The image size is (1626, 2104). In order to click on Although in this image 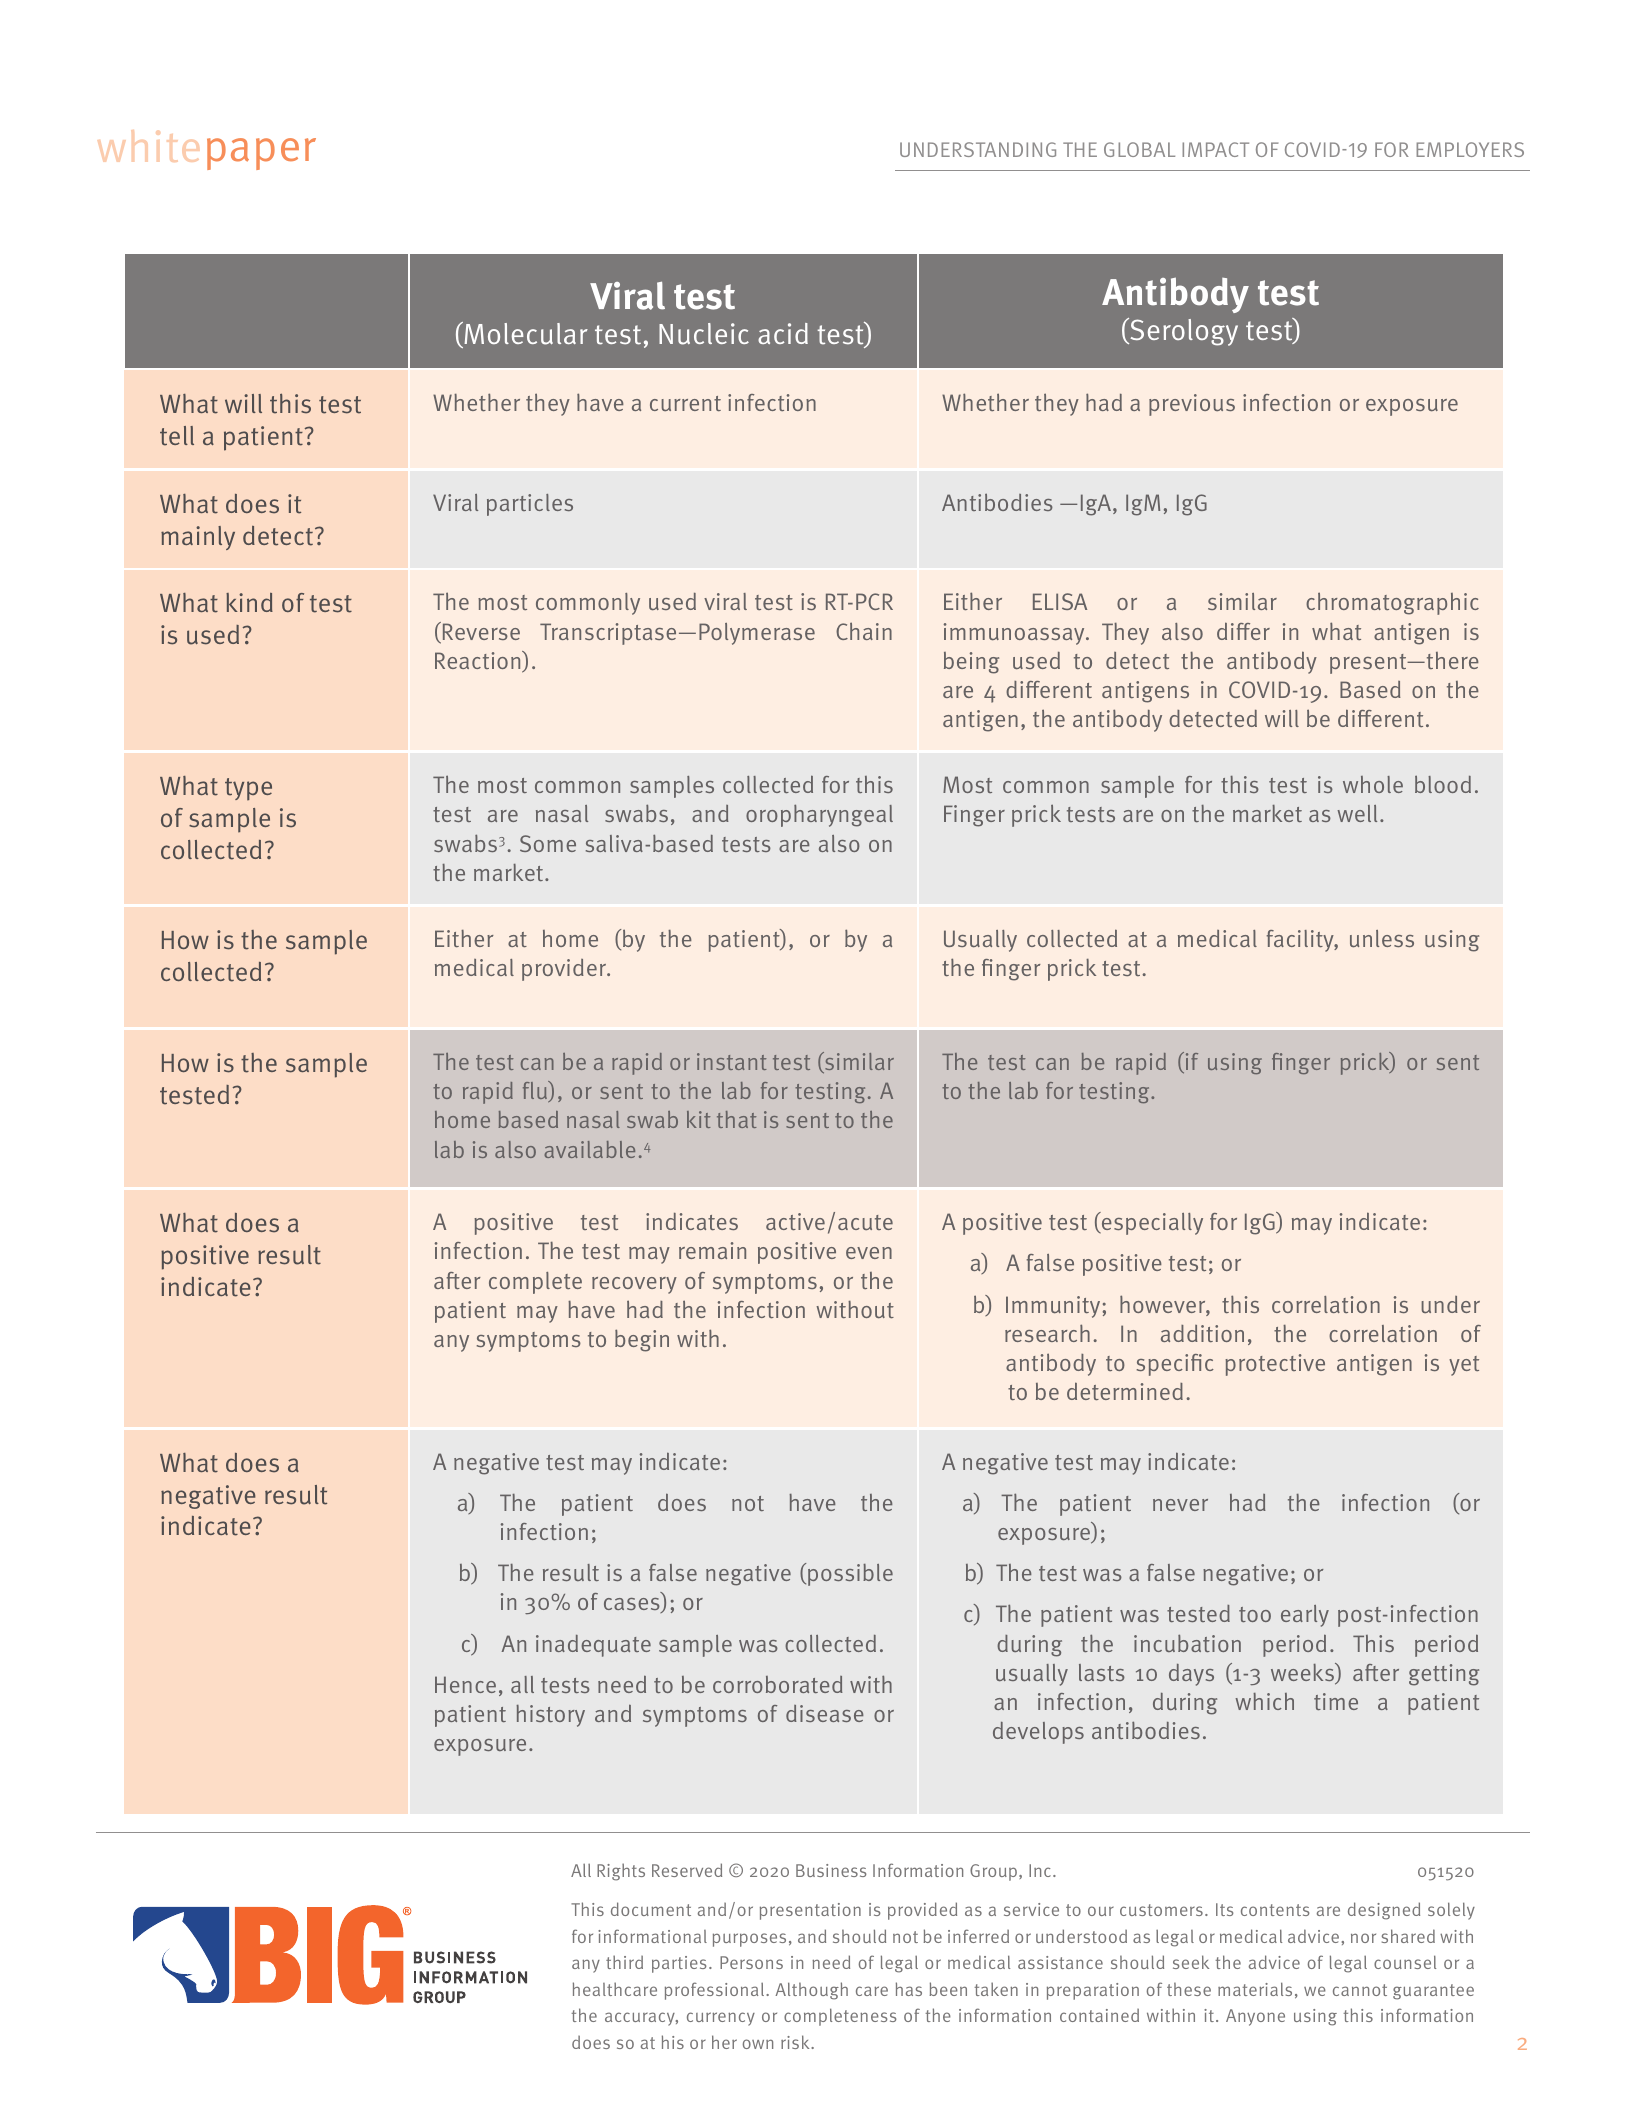, I will do `click(811, 1991)`.
